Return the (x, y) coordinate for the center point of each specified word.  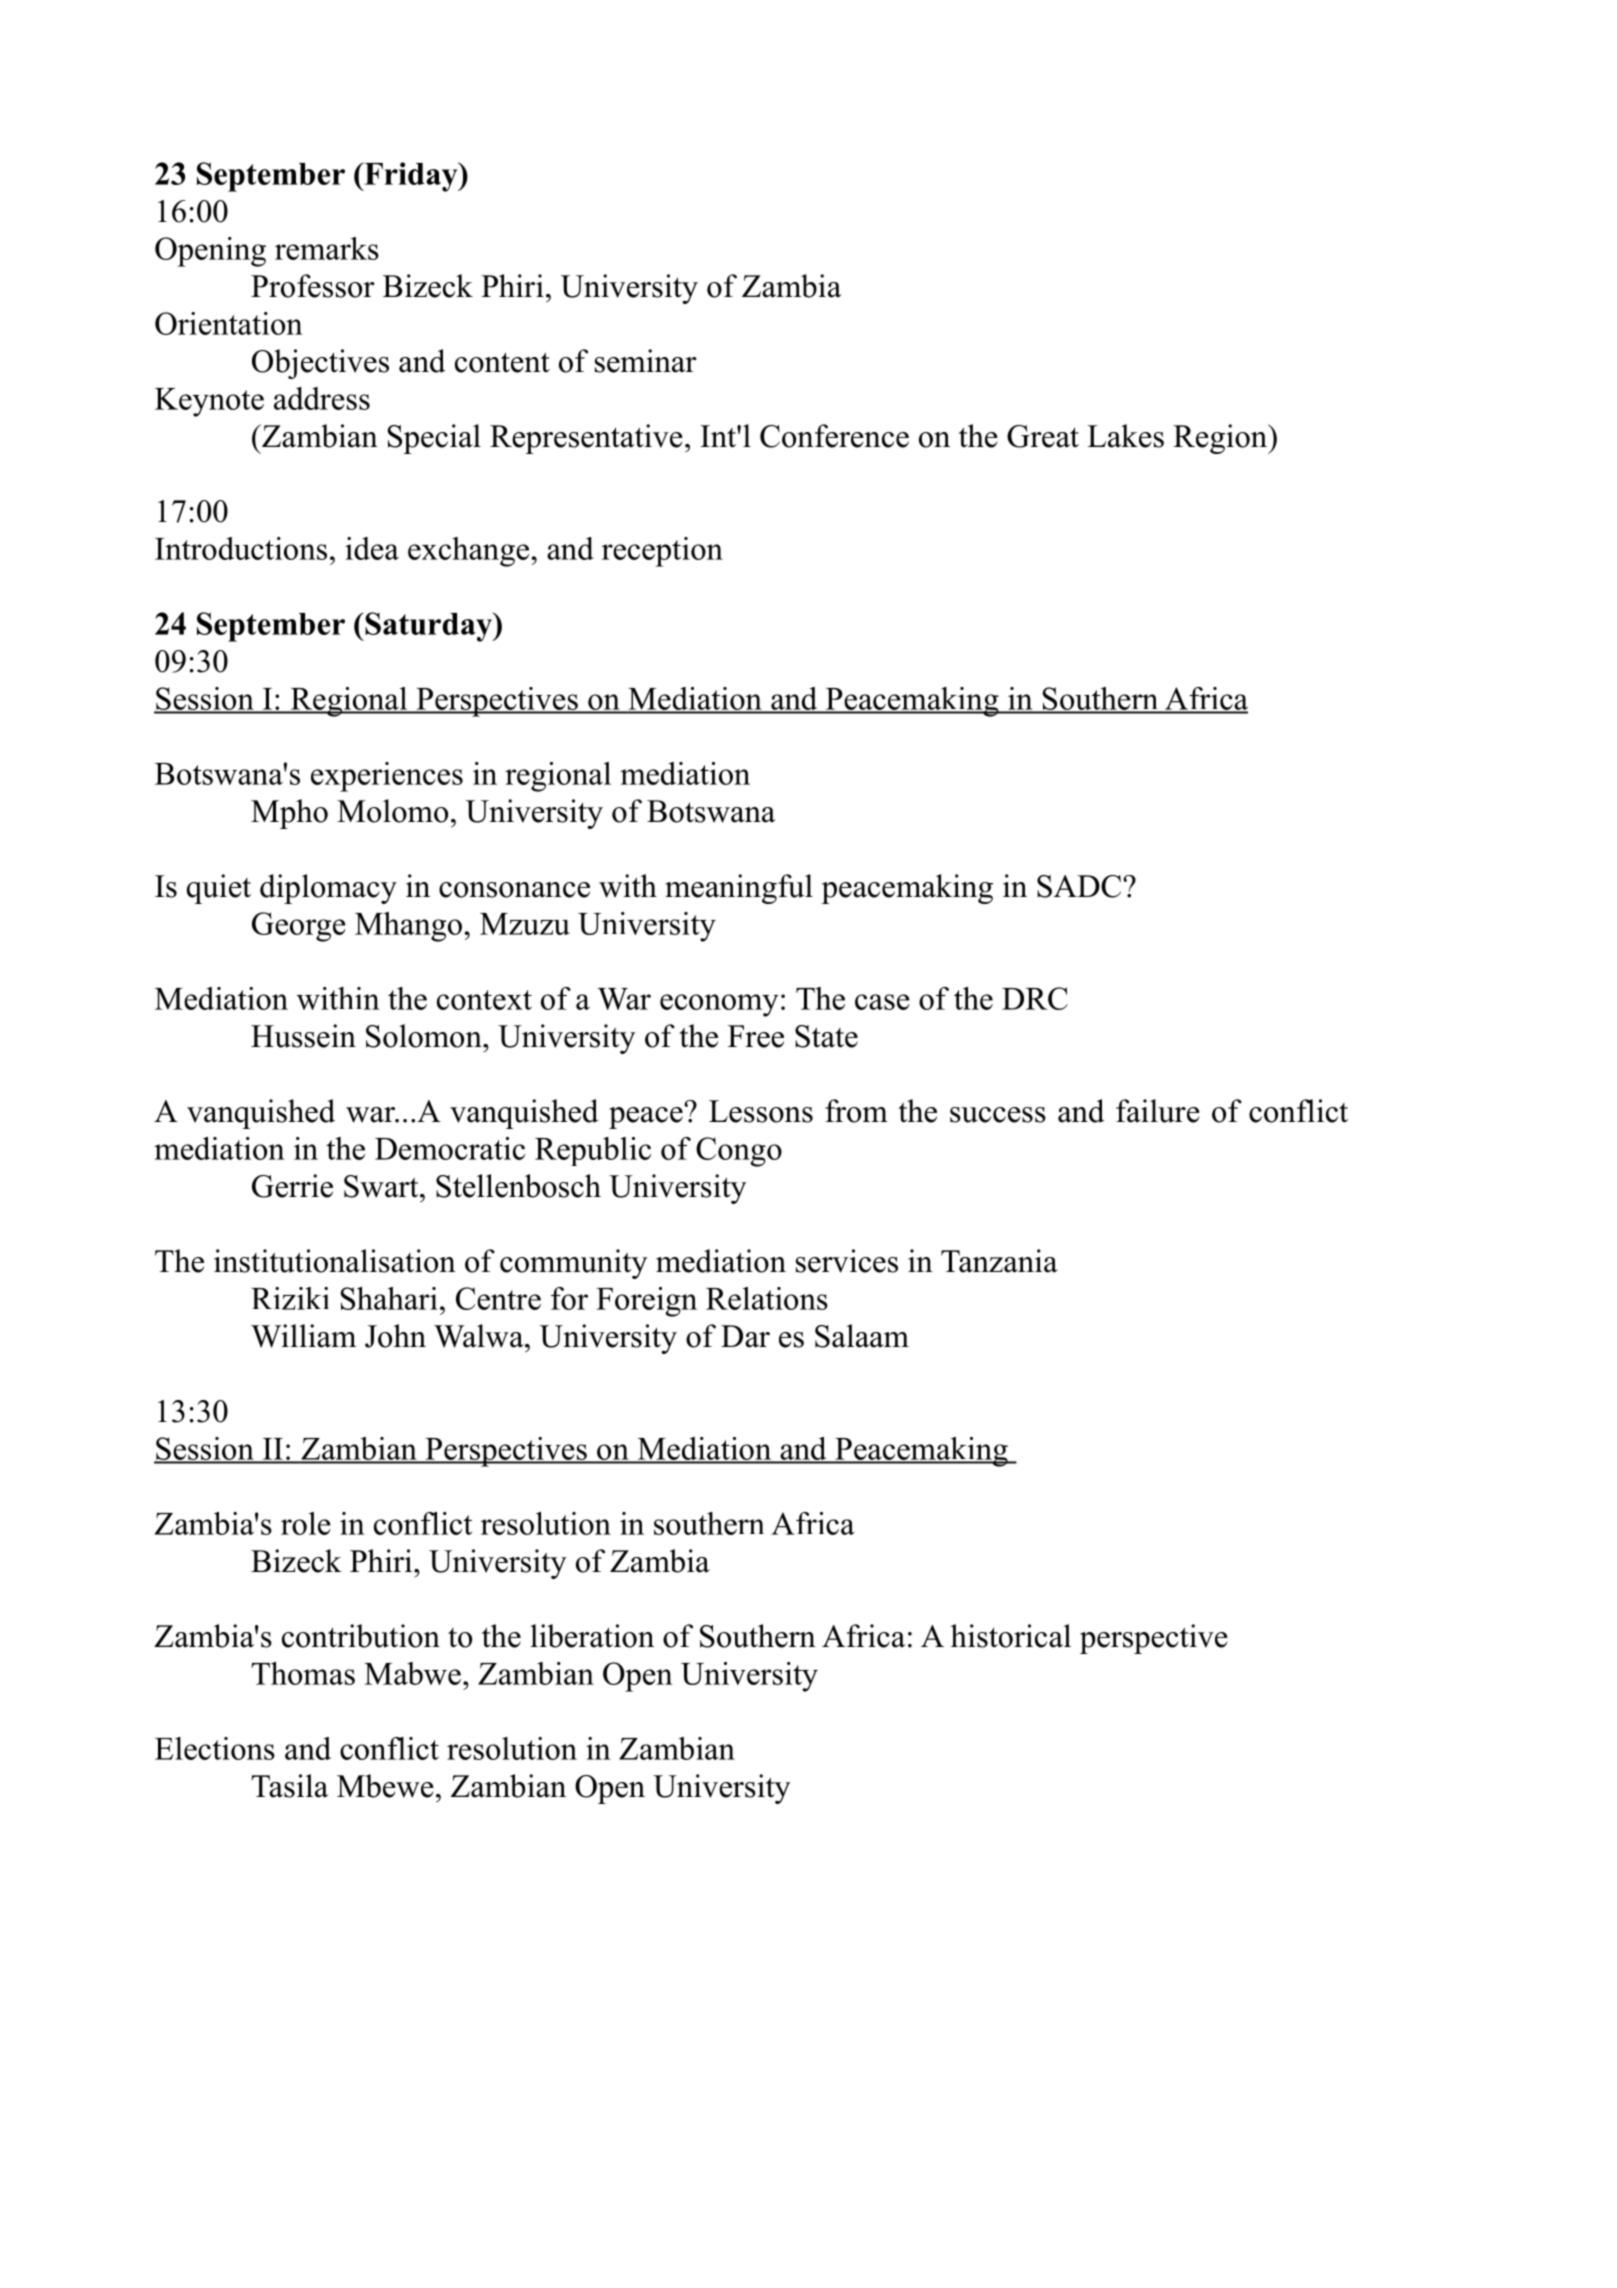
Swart (382, 1186)
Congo (739, 1152)
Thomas (303, 1673)
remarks (327, 248)
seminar (646, 361)
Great (1043, 436)
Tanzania (999, 1261)
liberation (592, 1636)
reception (662, 552)
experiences (387, 777)
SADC (1080, 886)
